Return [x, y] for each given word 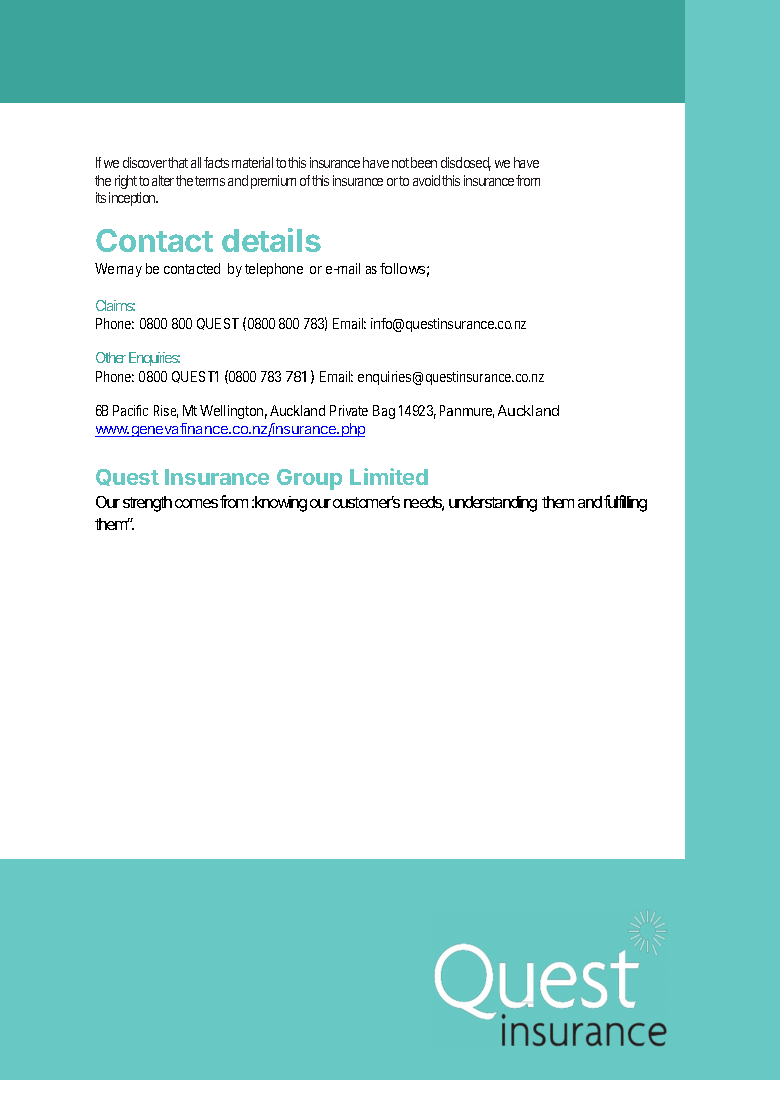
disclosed [466, 164]
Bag [384, 412]
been [424, 162]
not [400, 163]
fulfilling [625, 503]
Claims [115, 305]
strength [147, 504]
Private [349, 410]
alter [163, 180]
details [271, 240]
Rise [166, 411]
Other [111, 357]
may [129, 271]
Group [309, 479]
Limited [389, 476]
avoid [426, 180]
